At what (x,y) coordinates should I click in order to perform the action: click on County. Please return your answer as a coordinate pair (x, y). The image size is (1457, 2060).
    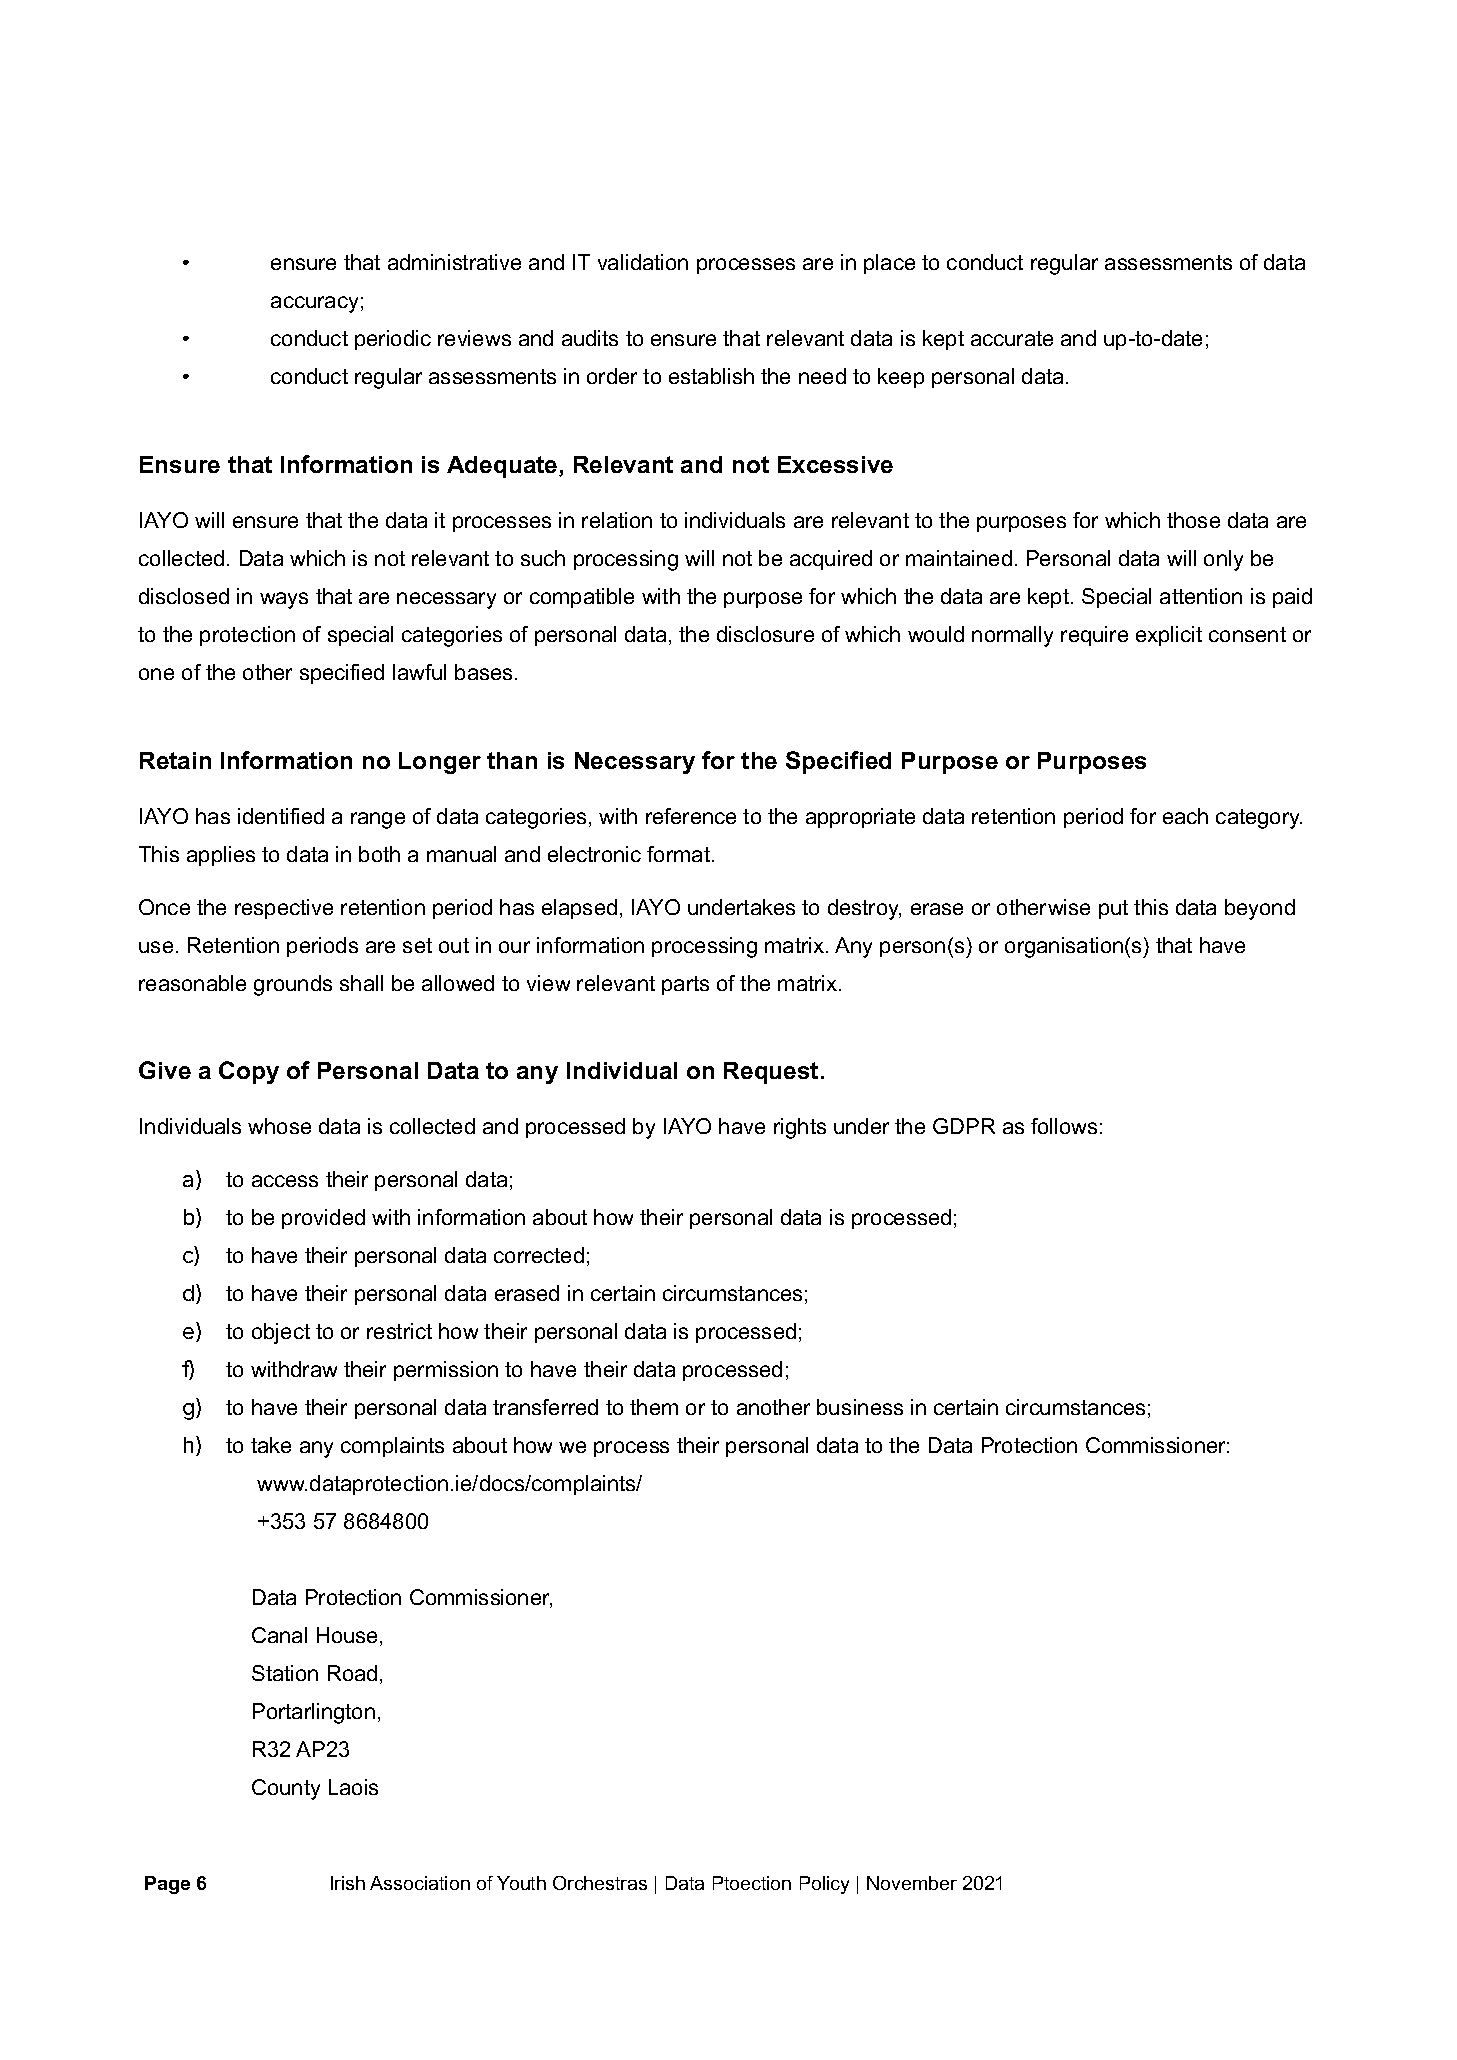
    Looking at the image, I should click on (286, 1789).
